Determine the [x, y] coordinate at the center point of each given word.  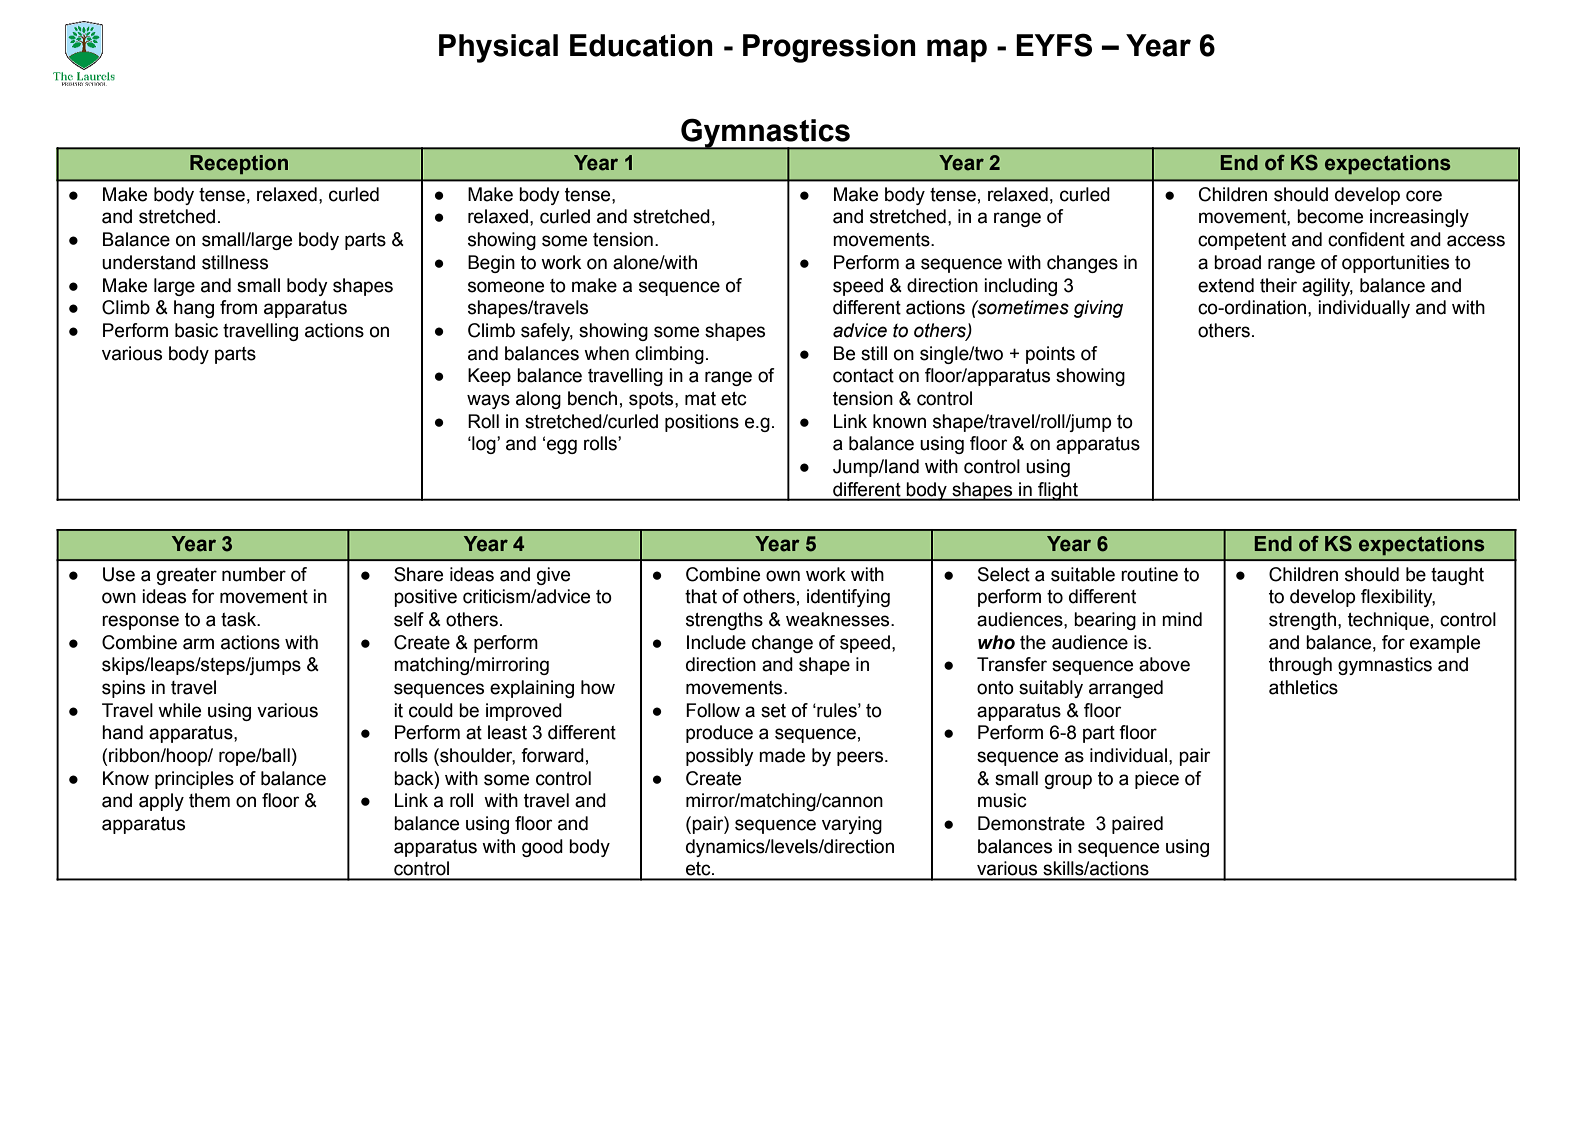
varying [852, 825]
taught [1457, 576]
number [254, 574]
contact [863, 376]
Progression [829, 48]
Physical [498, 48]
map [957, 50]
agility [1327, 287]
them [209, 800]
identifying [848, 598]
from [238, 307]
